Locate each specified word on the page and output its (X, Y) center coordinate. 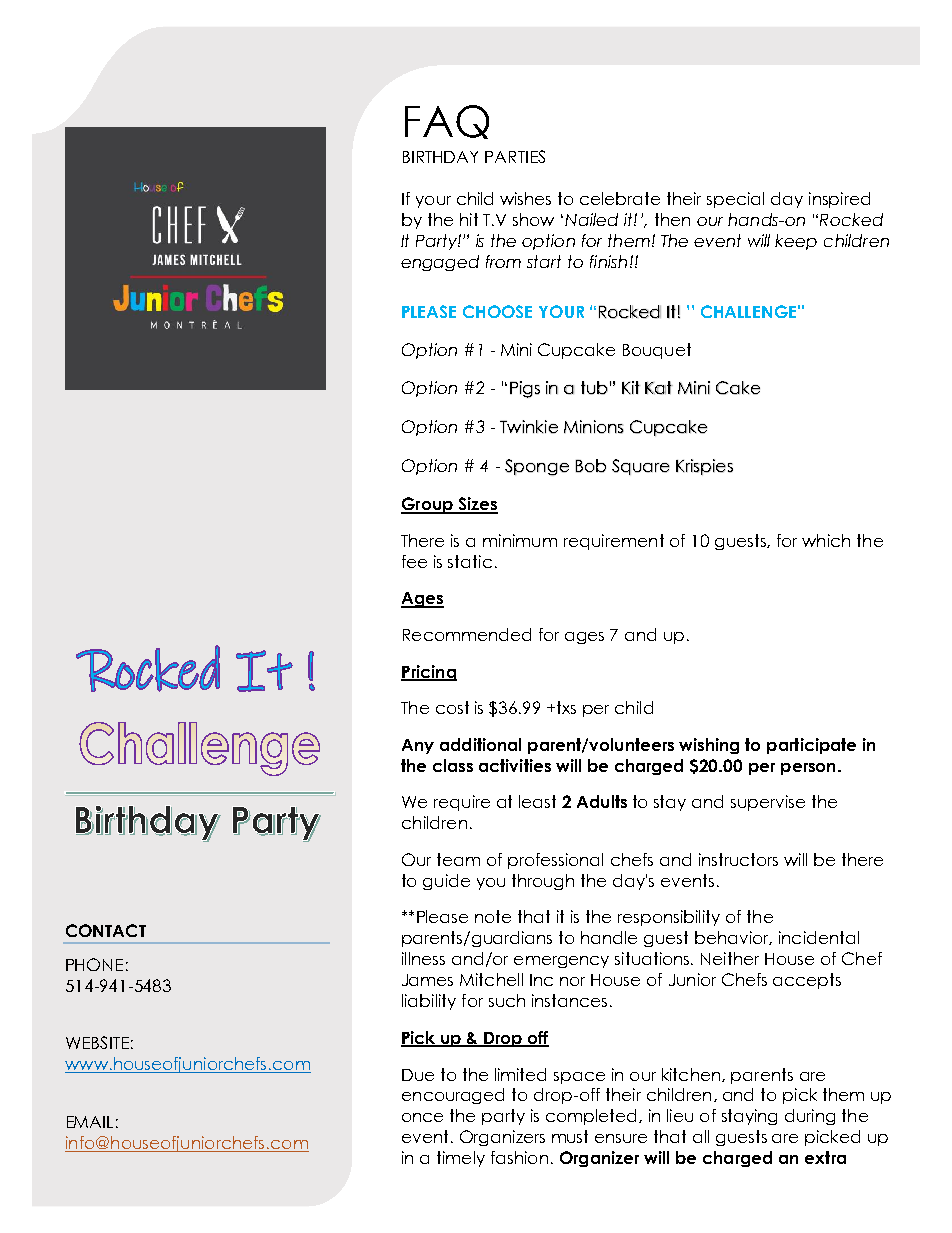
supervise (768, 803)
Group (428, 505)
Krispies (704, 467)
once (422, 1117)
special (735, 200)
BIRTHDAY (440, 157)
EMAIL (90, 1122)
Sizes (477, 505)
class (453, 765)
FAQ (447, 122)
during (810, 1117)
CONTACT (106, 930)
